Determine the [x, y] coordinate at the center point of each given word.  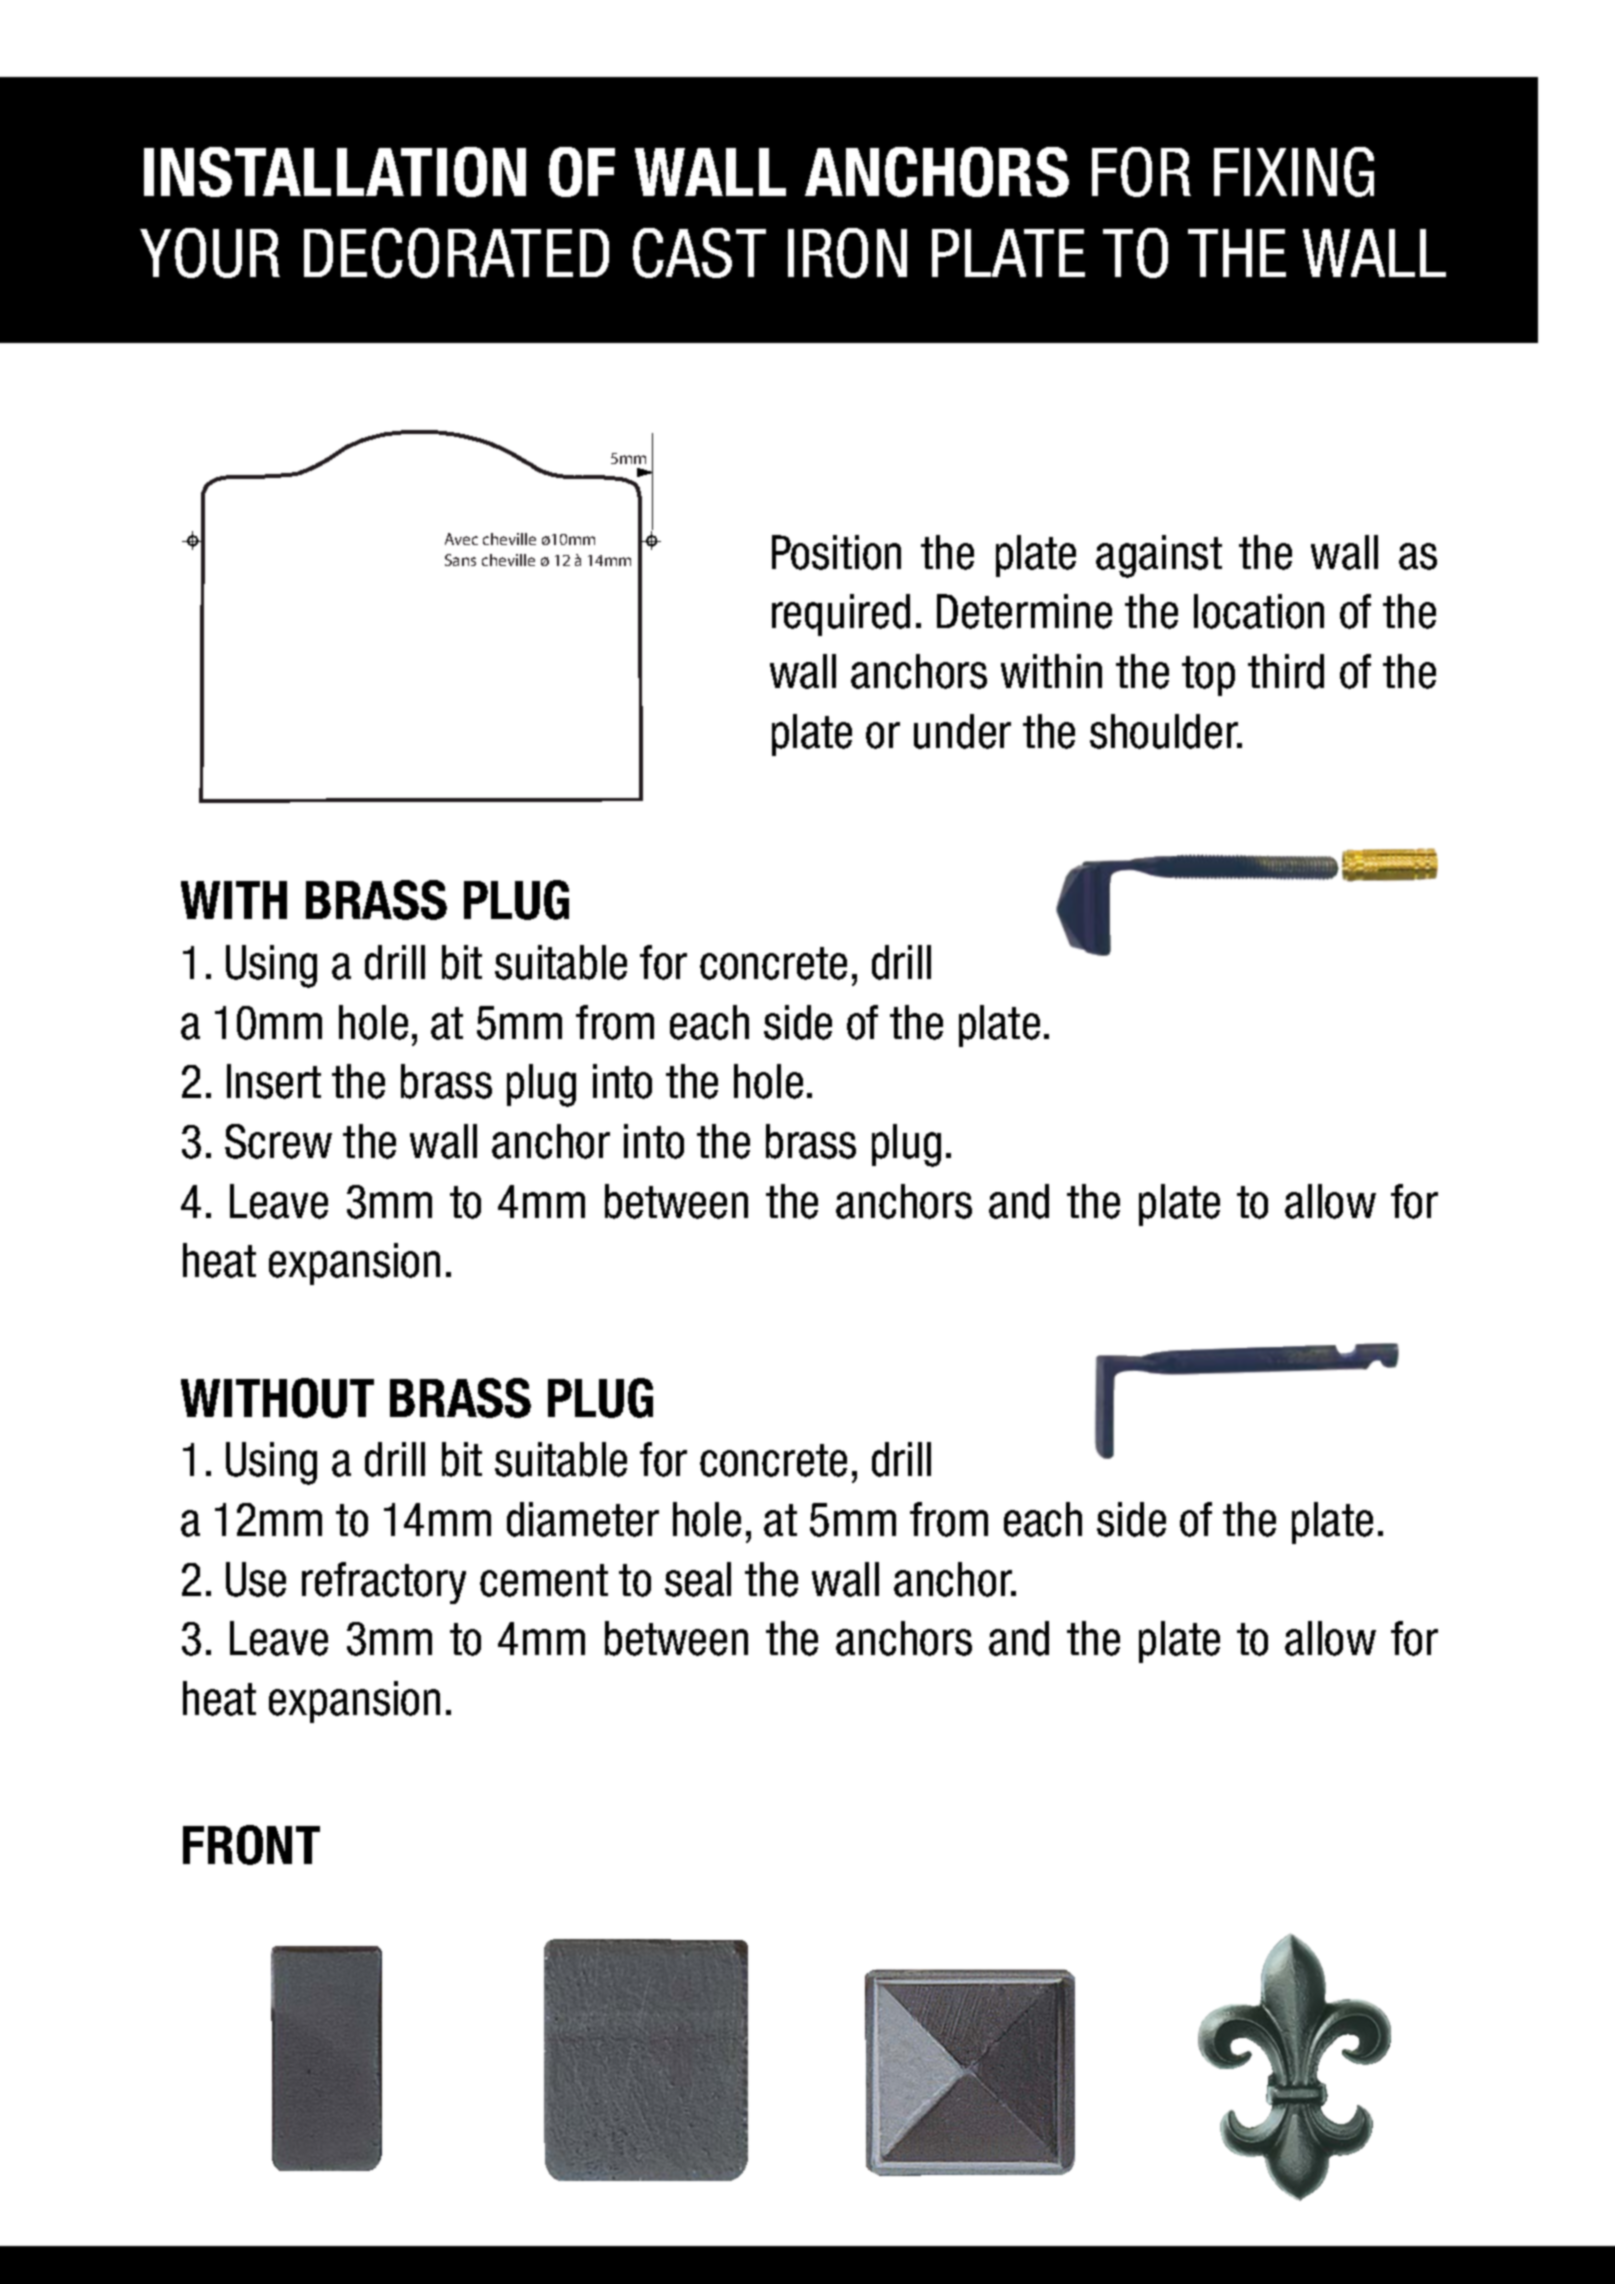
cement [544, 1580]
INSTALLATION [335, 172]
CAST [699, 253]
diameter [583, 1519]
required [841, 615]
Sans [460, 560]
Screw [278, 1141]
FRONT [251, 1845]
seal [698, 1579]
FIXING [1294, 172]
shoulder [1165, 731]
